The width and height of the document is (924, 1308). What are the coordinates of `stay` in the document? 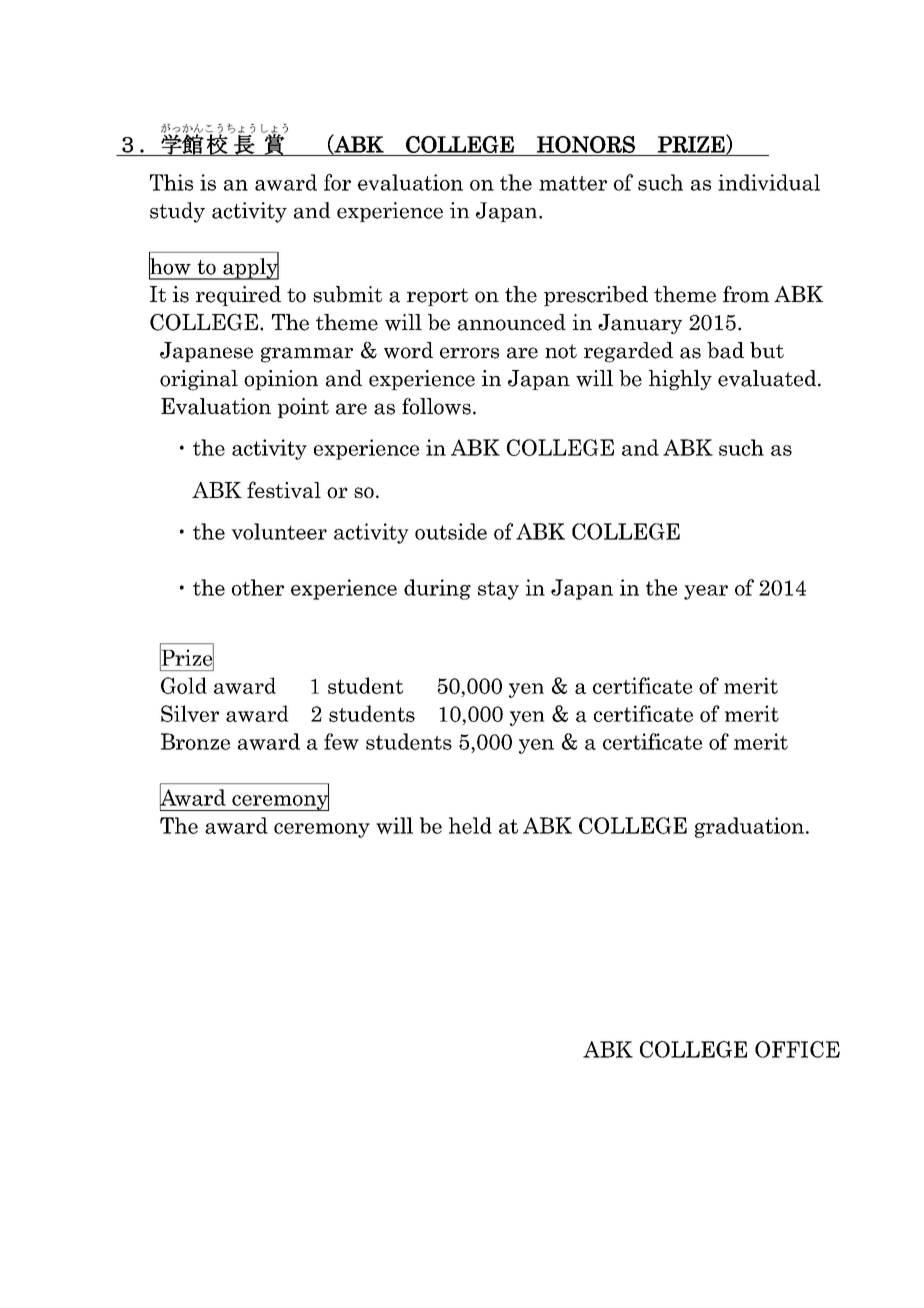 It's located at (498, 590).
